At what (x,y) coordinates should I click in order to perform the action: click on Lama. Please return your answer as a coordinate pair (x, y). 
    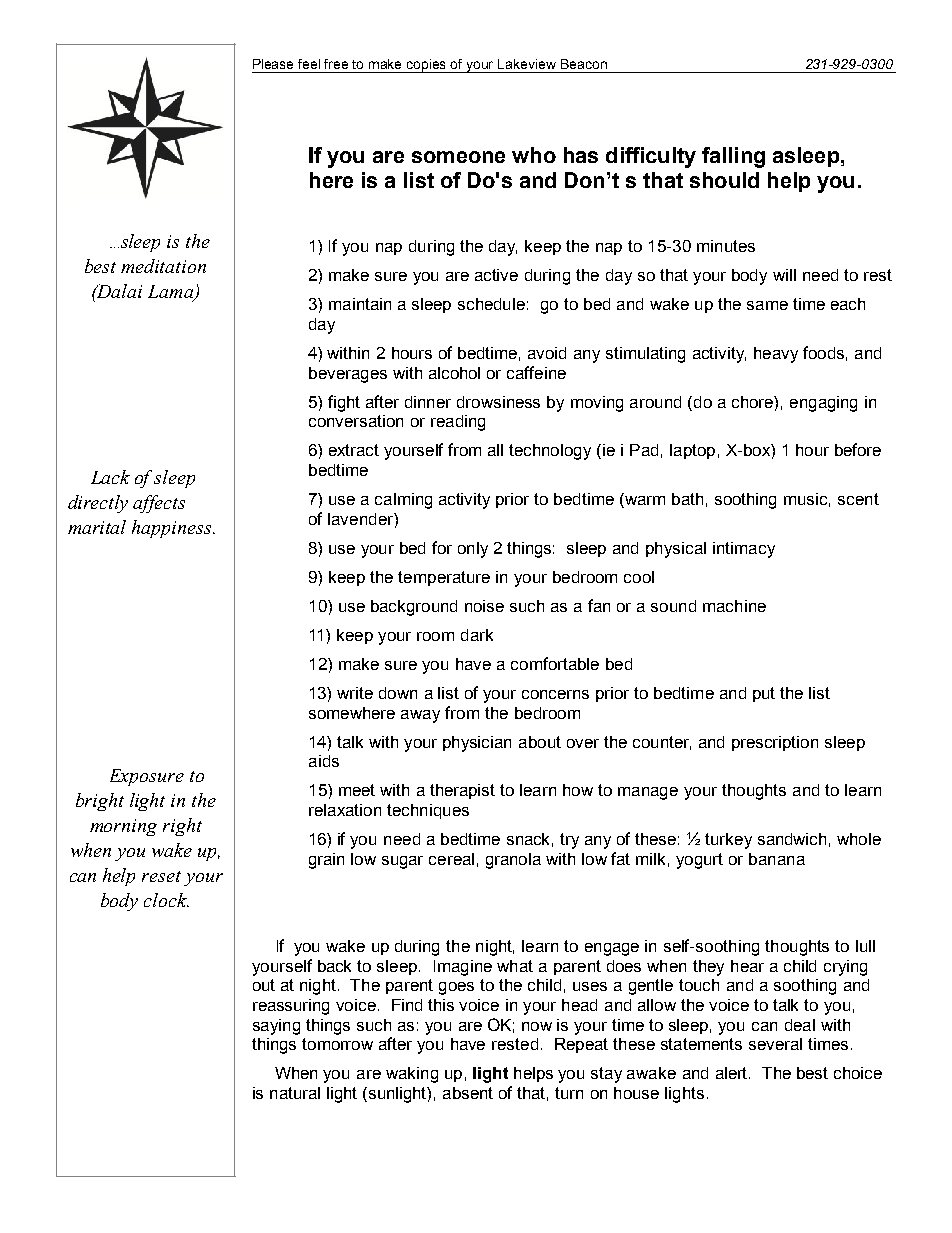
    Looking at the image, I should click on (172, 293).
